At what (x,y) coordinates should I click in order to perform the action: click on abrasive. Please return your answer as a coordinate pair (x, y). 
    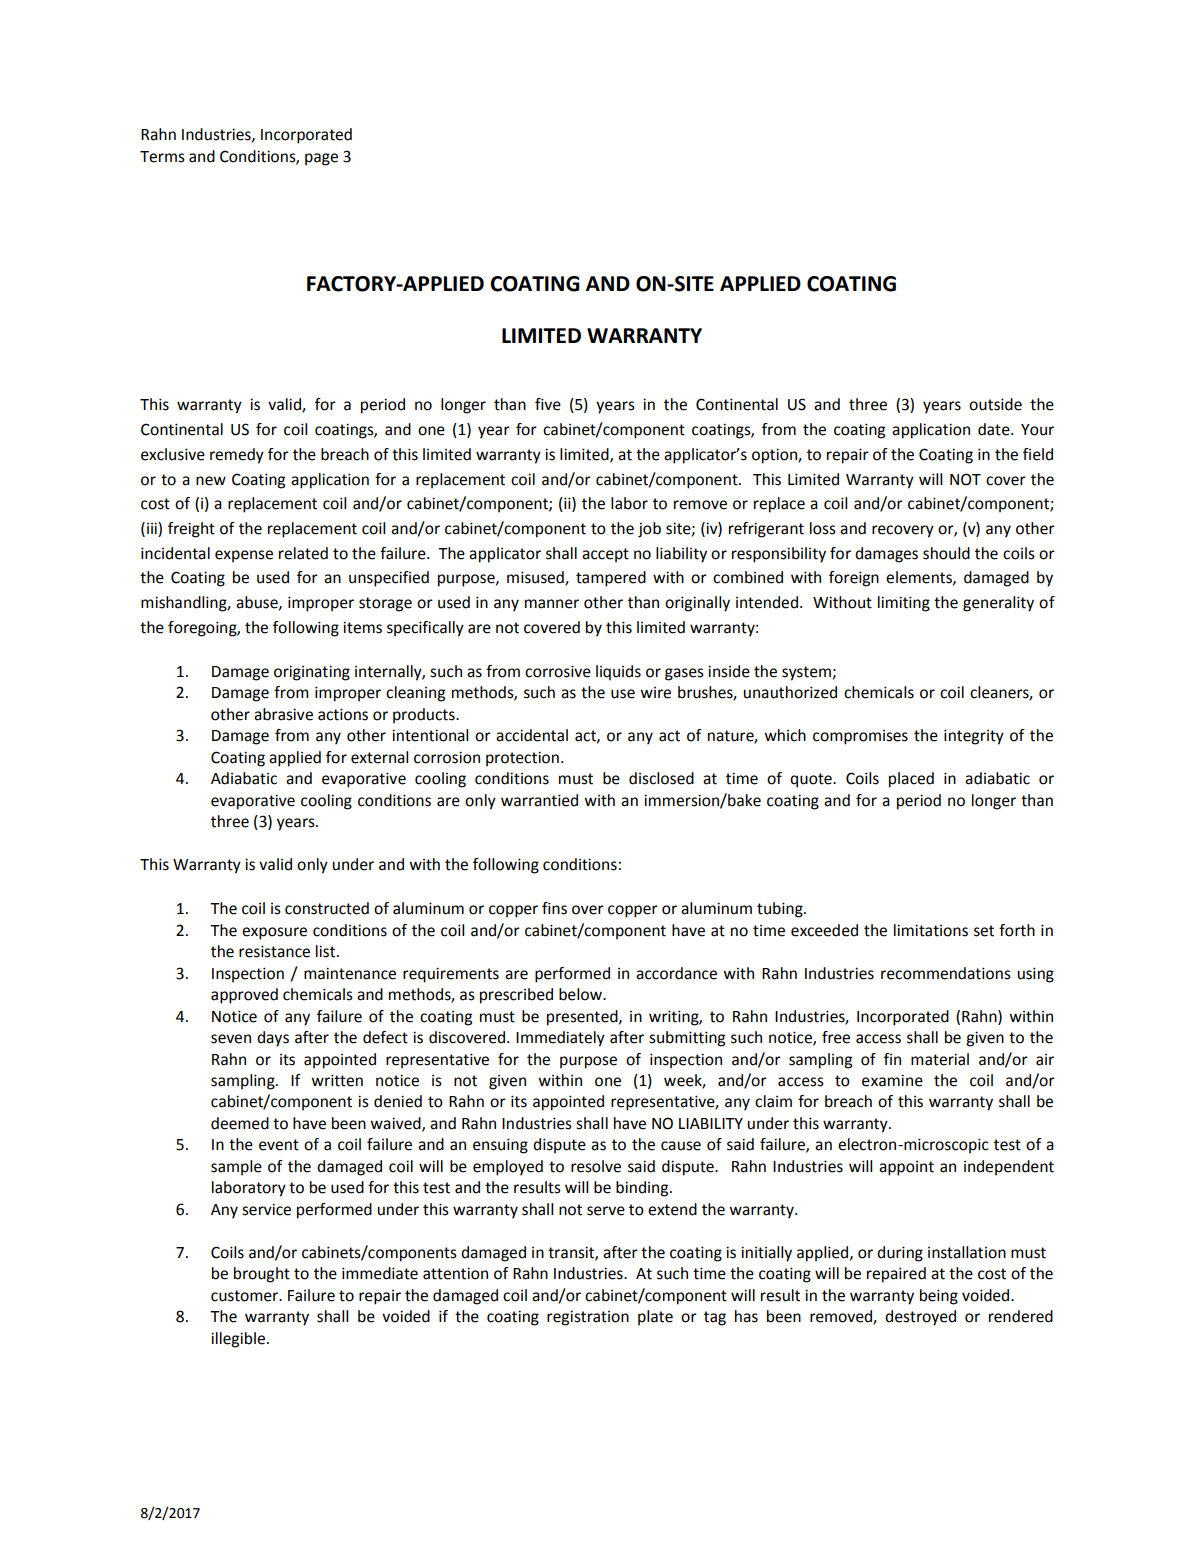
    Looking at the image, I should click on (283, 714).
